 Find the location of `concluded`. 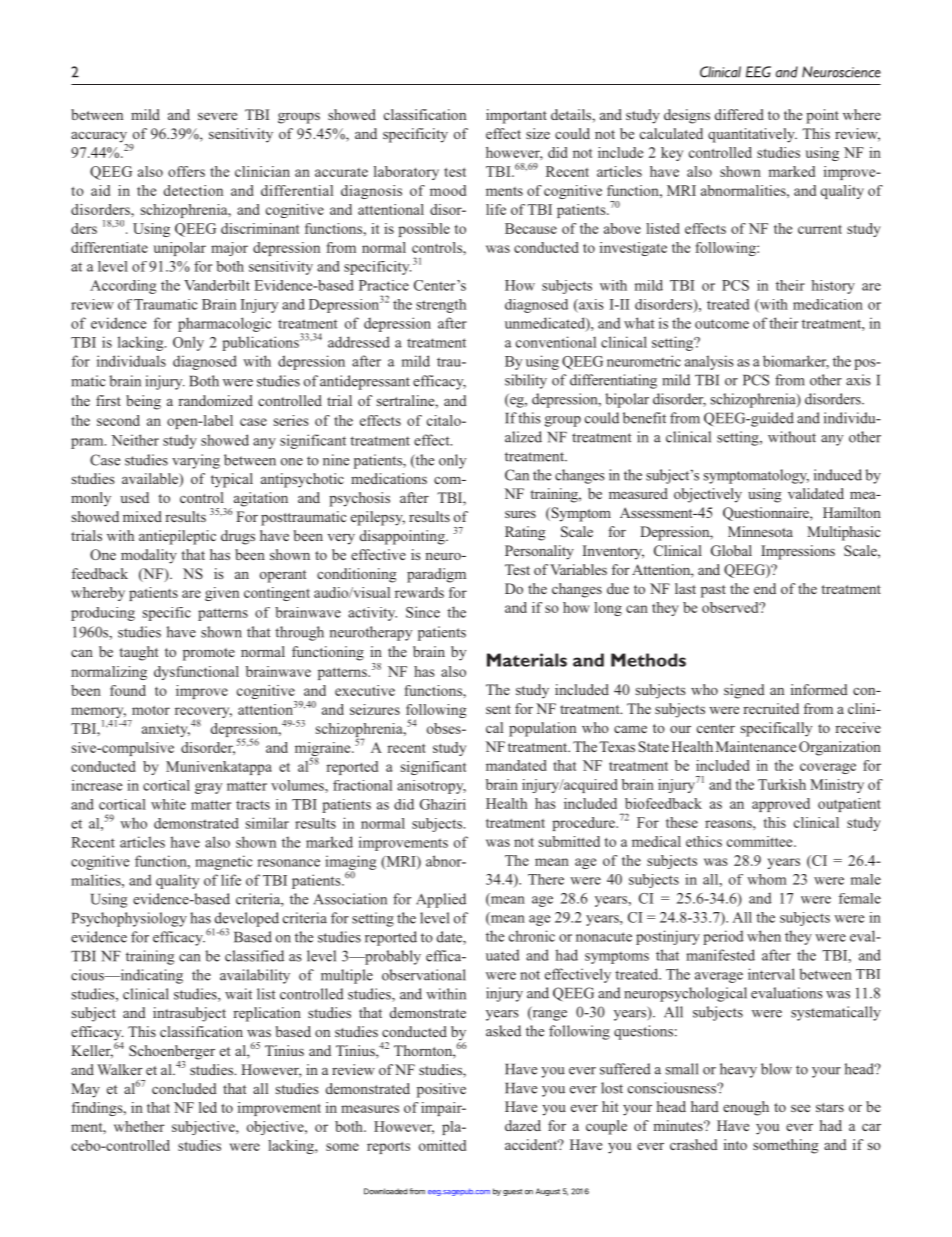

concluded is located at coordinates (184, 1088).
